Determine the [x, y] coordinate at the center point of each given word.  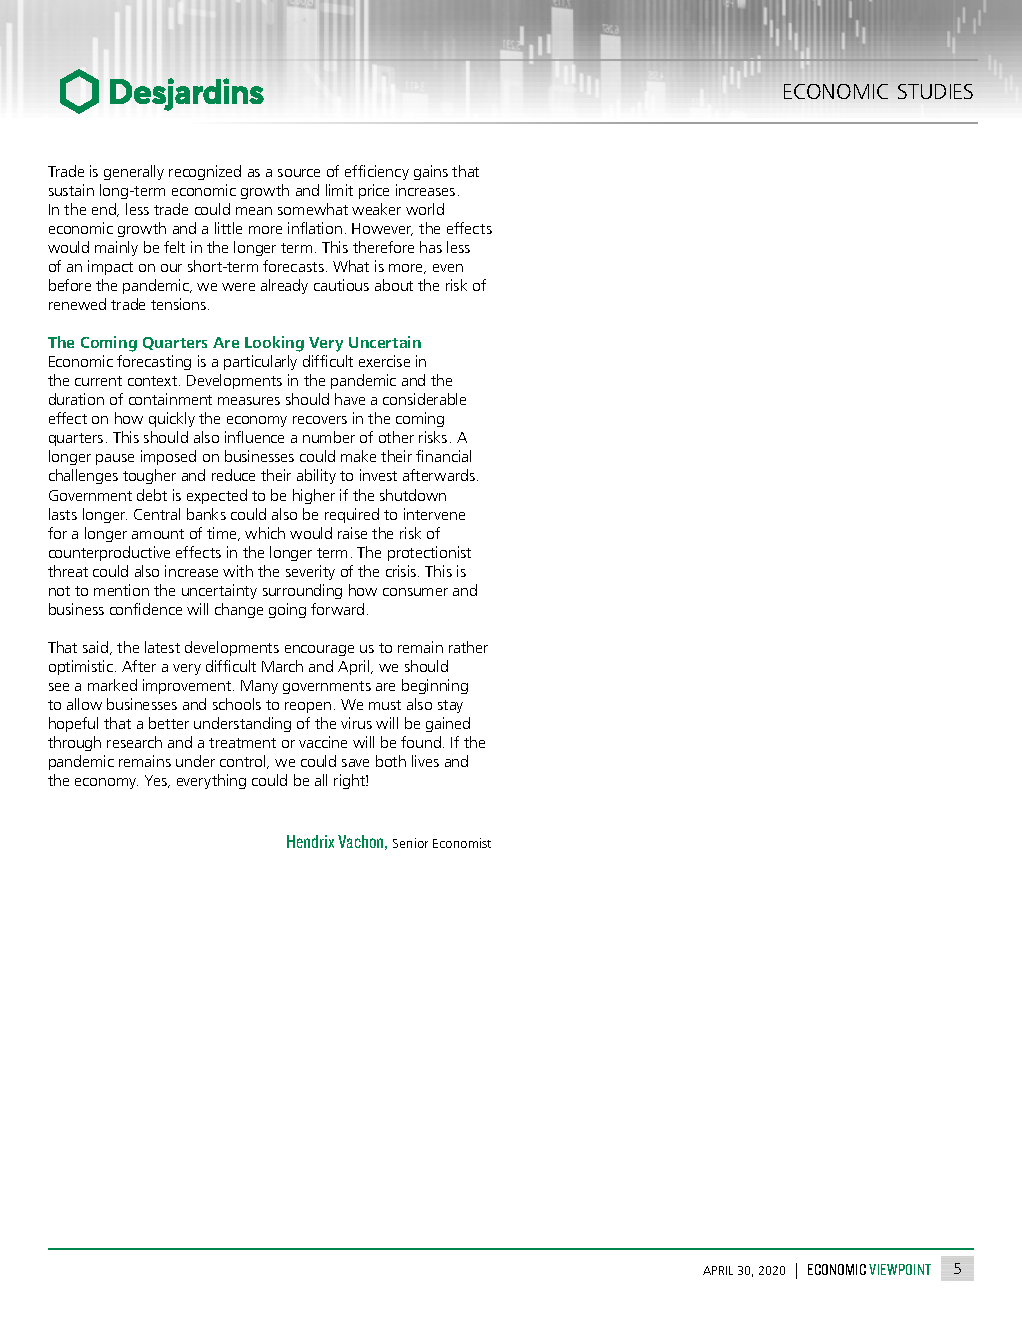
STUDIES [935, 91]
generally [134, 172]
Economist [462, 843]
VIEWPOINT [900, 1269]
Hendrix [310, 841]
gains [431, 172]
